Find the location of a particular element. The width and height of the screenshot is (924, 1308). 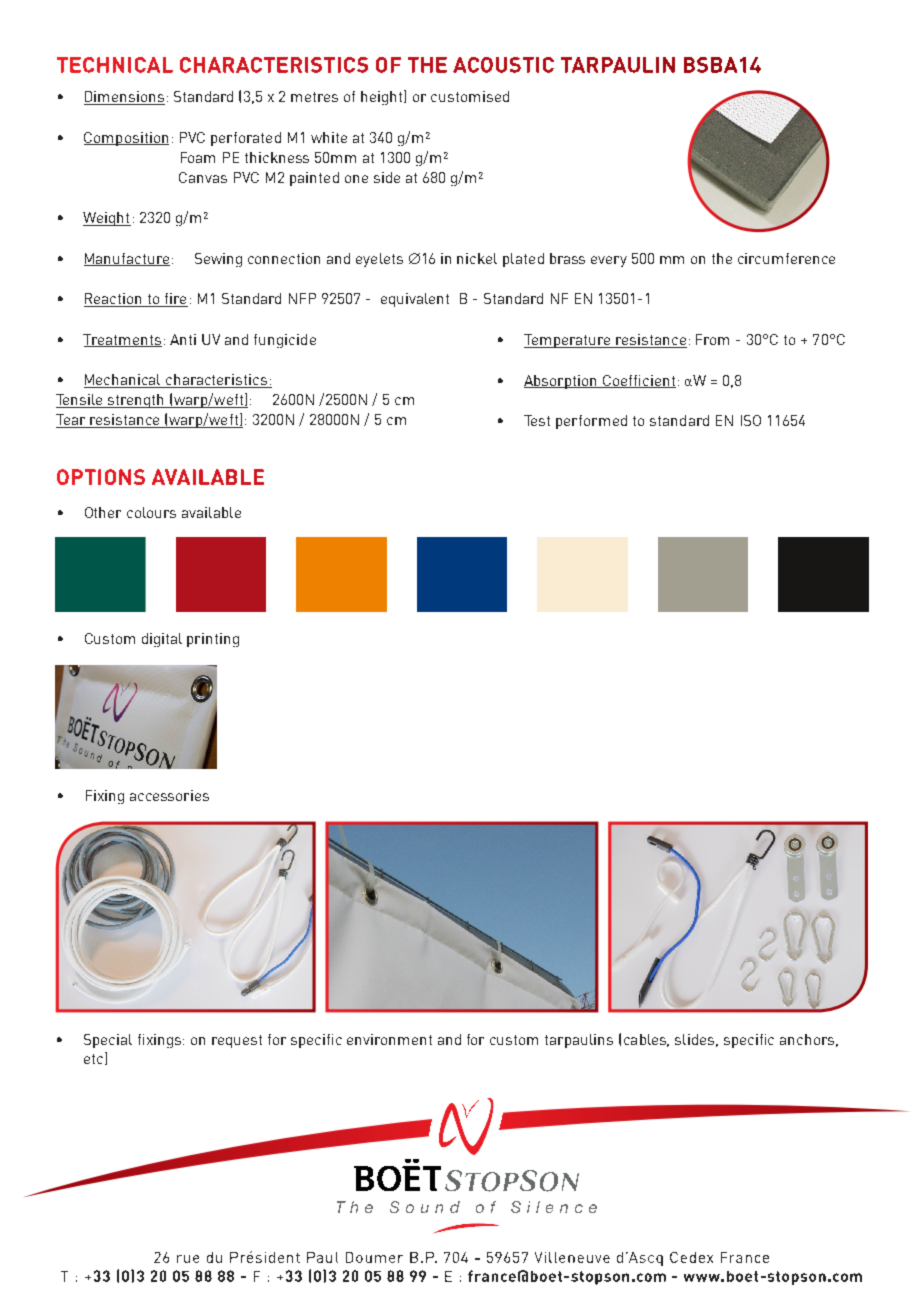

printing is located at coordinates (213, 640).
